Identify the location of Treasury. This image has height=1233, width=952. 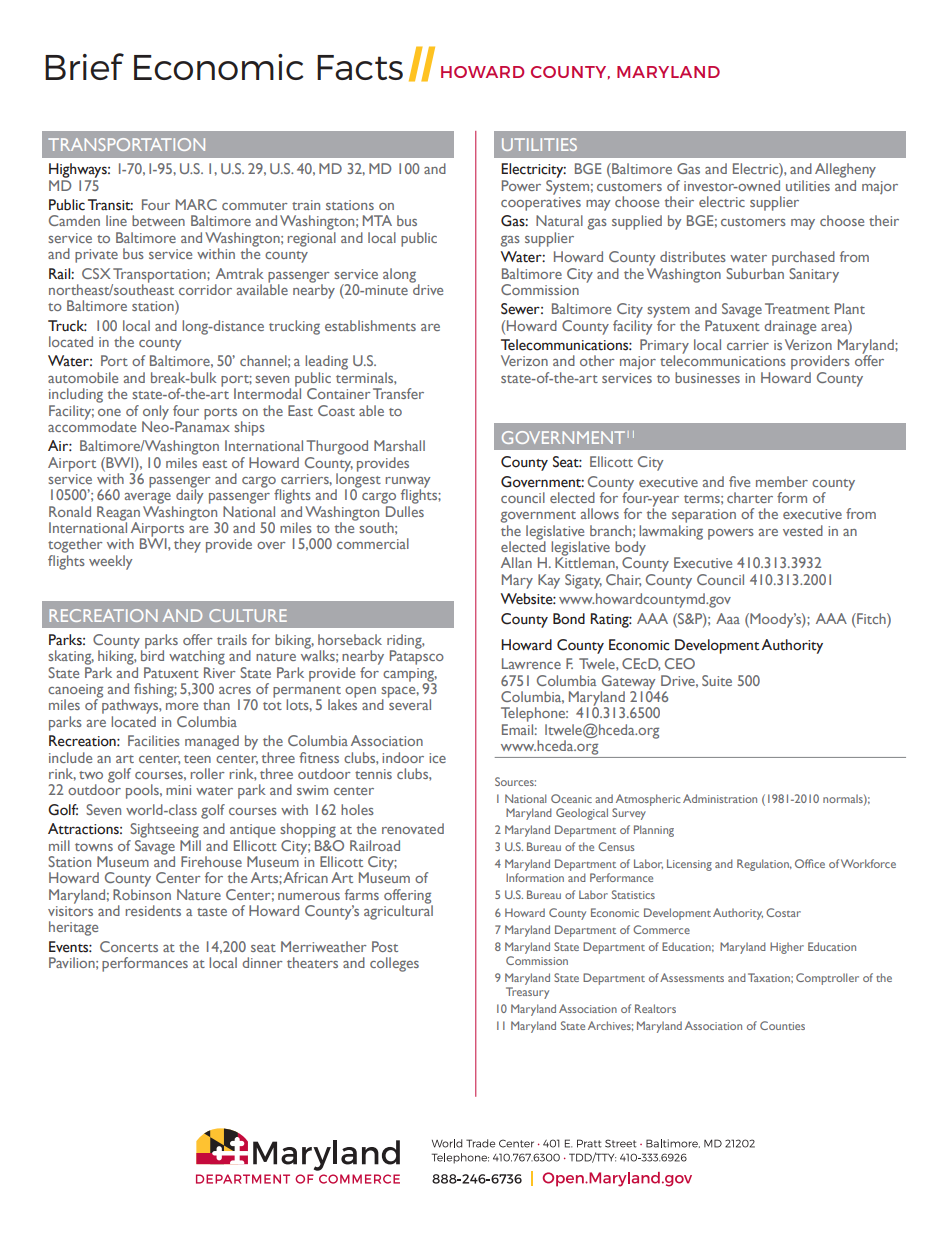
(527, 993).
